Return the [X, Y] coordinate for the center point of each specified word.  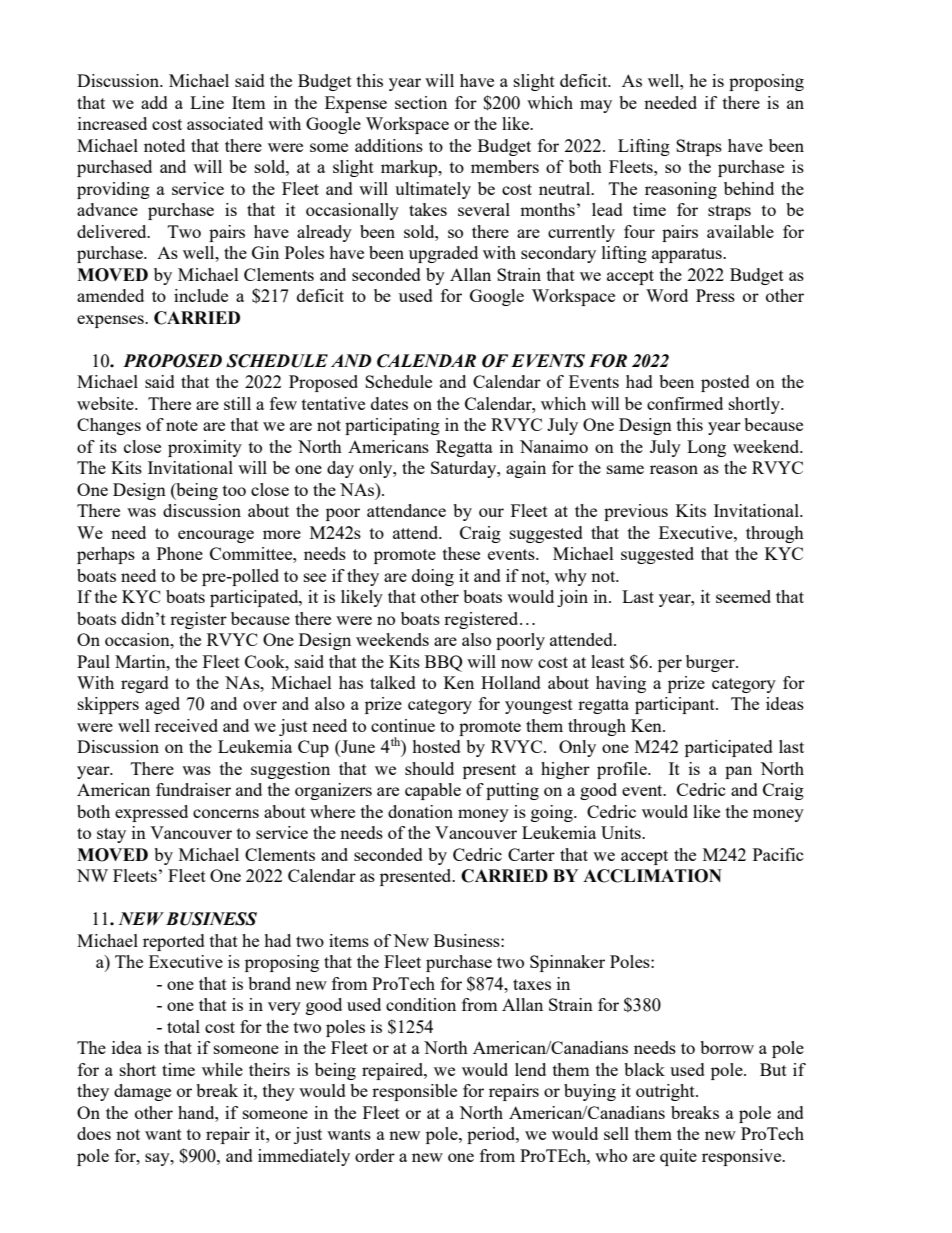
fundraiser [193, 789]
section [421, 102]
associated [225, 123]
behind [749, 188]
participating [392, 426]
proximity [205, 448]
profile [623, 770]
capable [433, 791]
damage [142, 1092]
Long [706, 448]
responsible [414, 1092]
